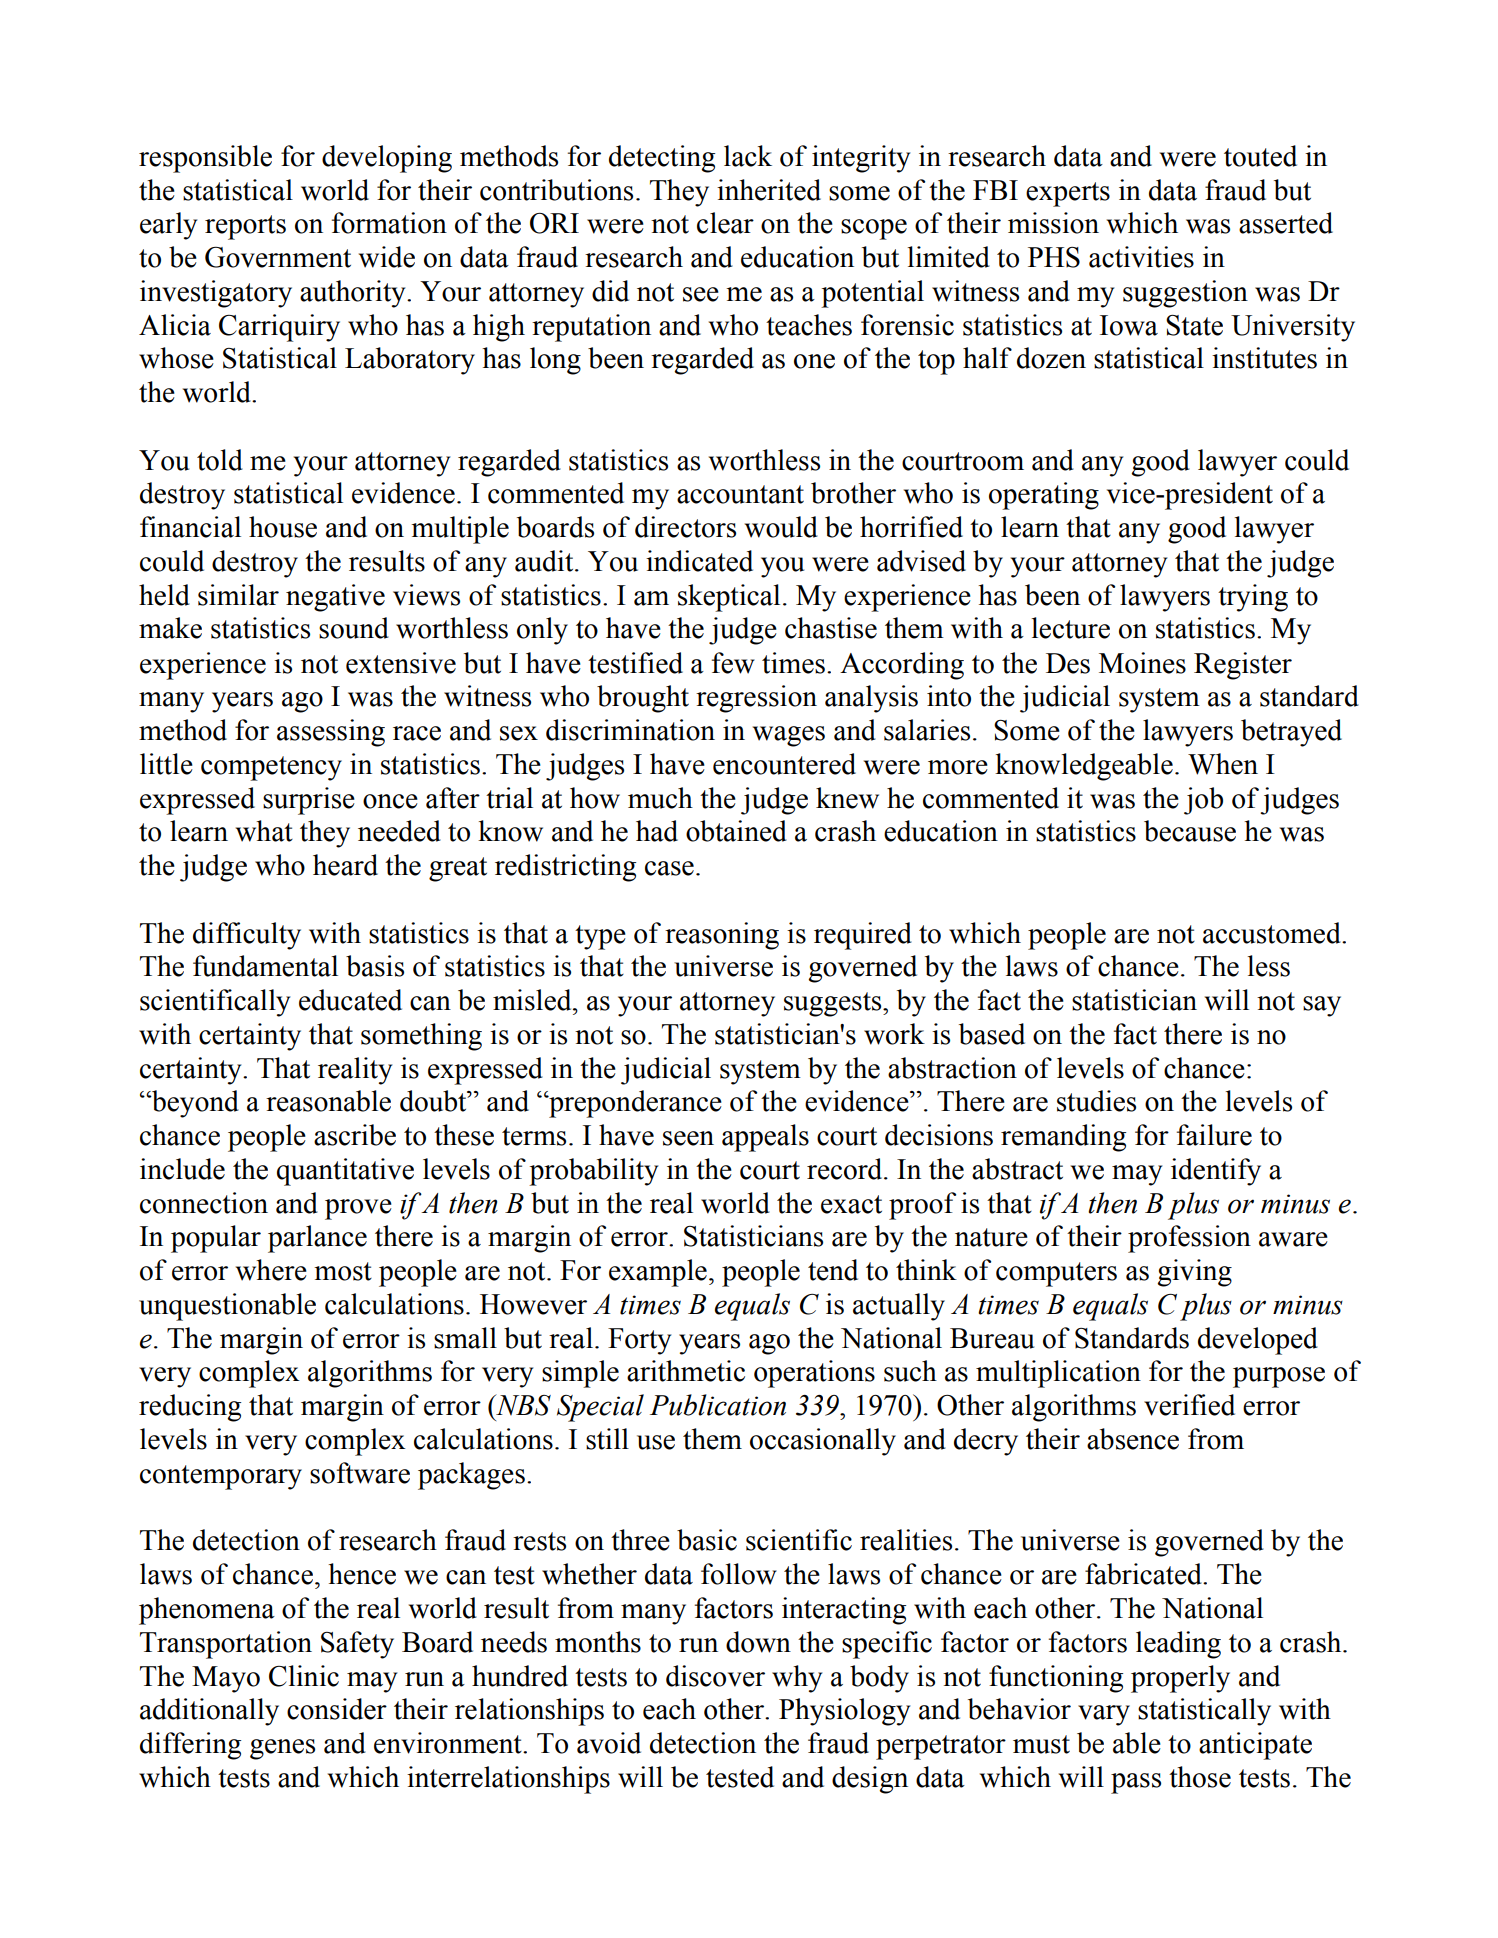 The height and width of the screenshot is (1938, 1498). I want to click on assessing, so click(331, 733).
